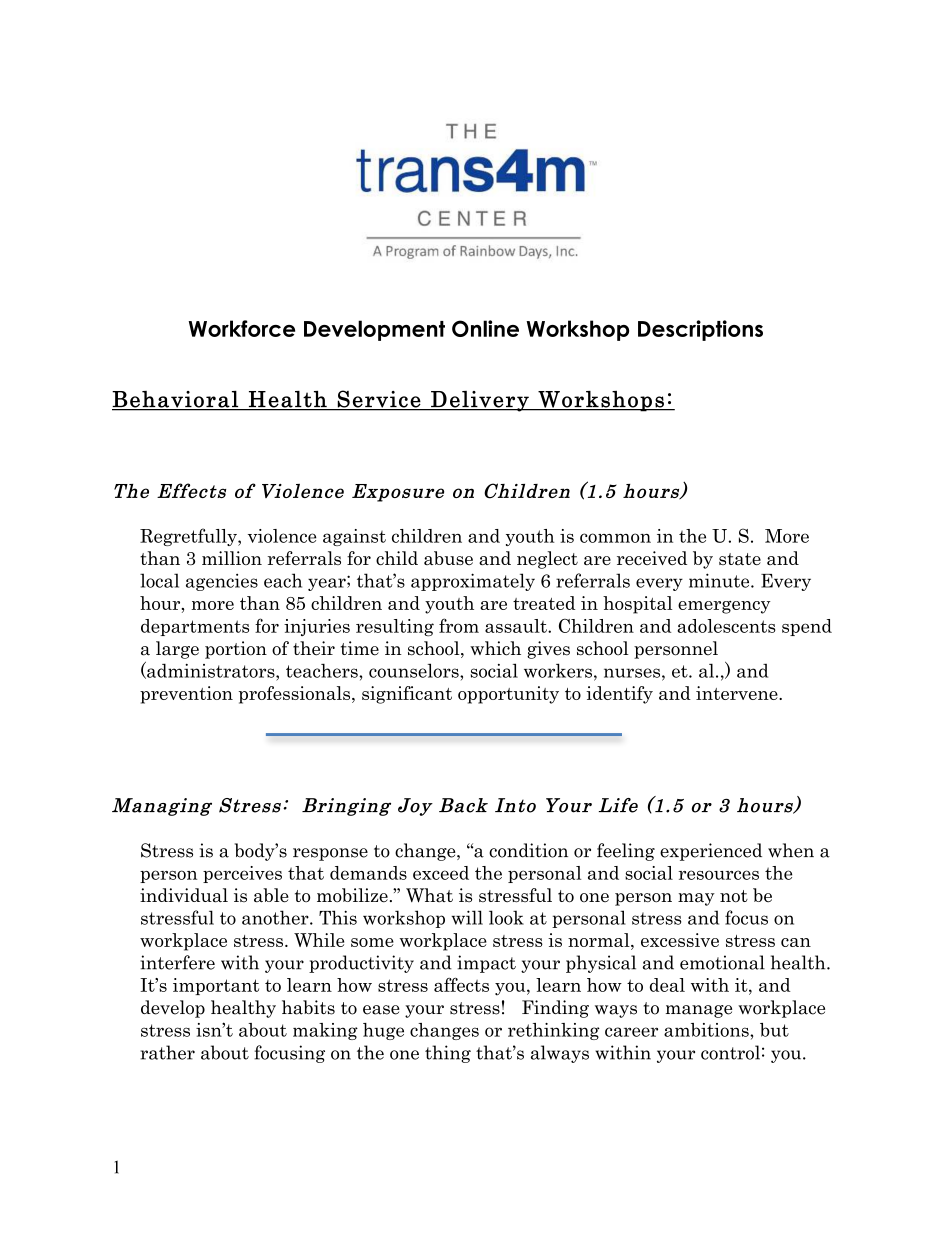 The image size is (952, 1233). I want to click on rather, so click(167, 1052).
